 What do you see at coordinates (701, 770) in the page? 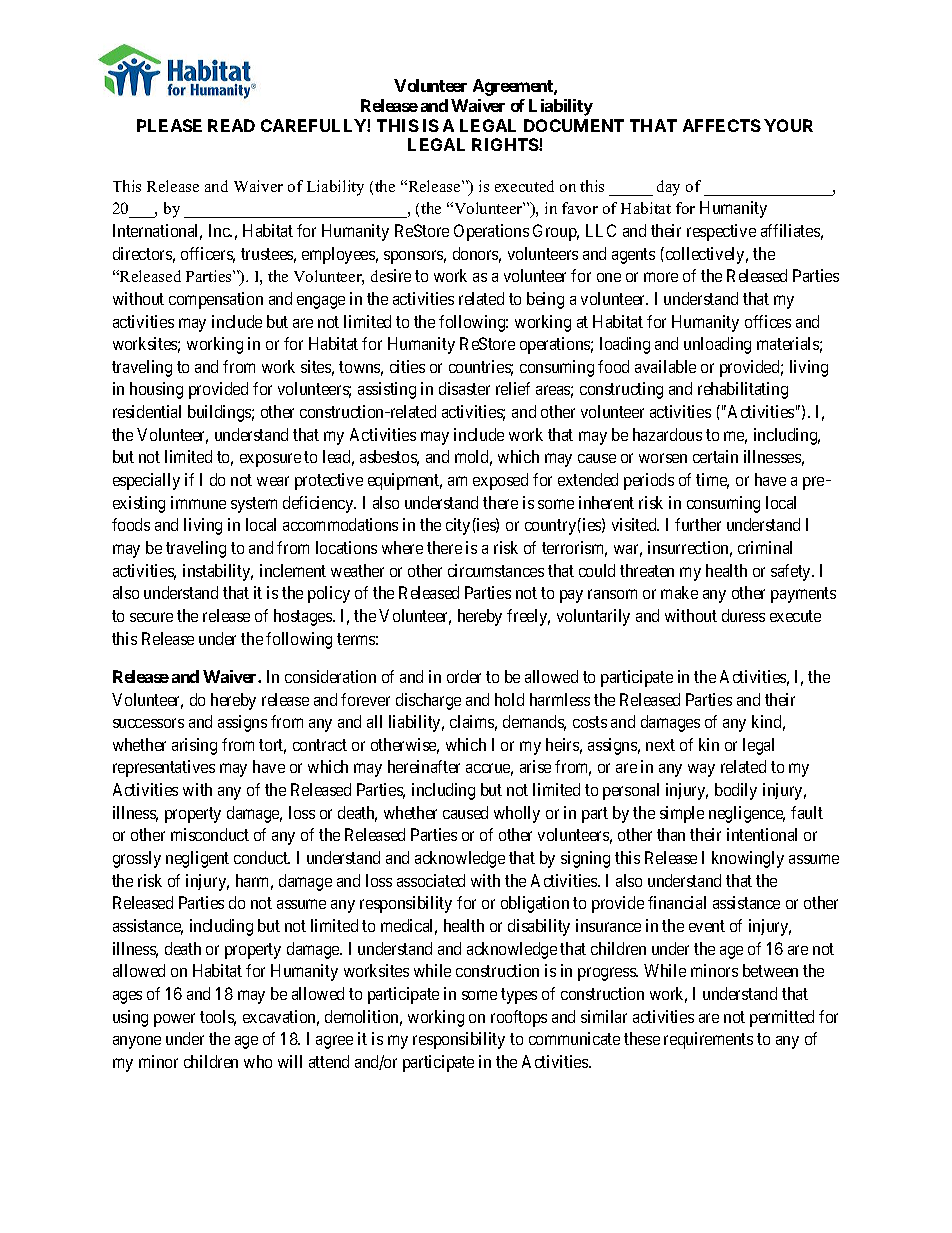
I see `way` at bounding box center [701, 770].
